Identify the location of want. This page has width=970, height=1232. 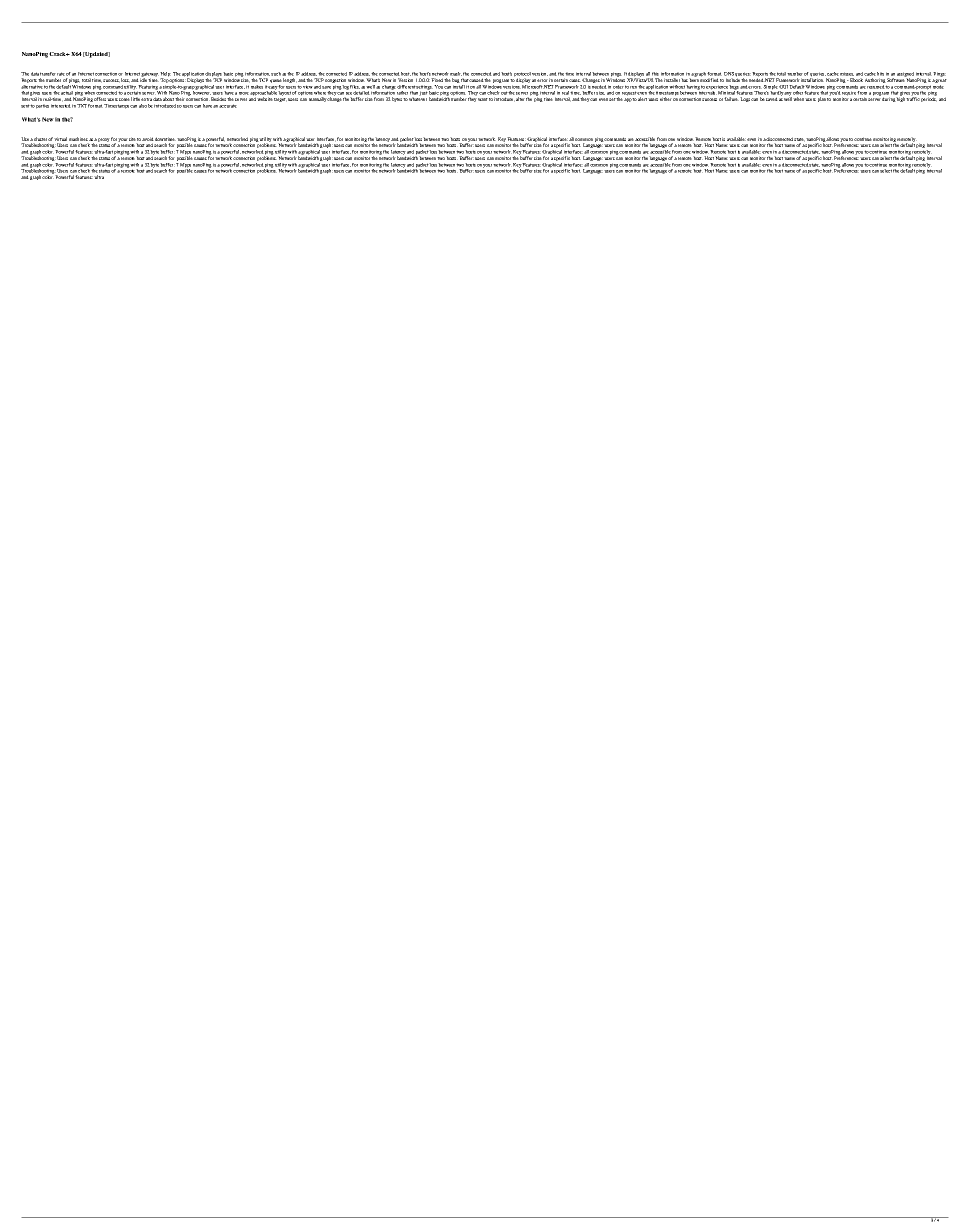
(483, 99).
